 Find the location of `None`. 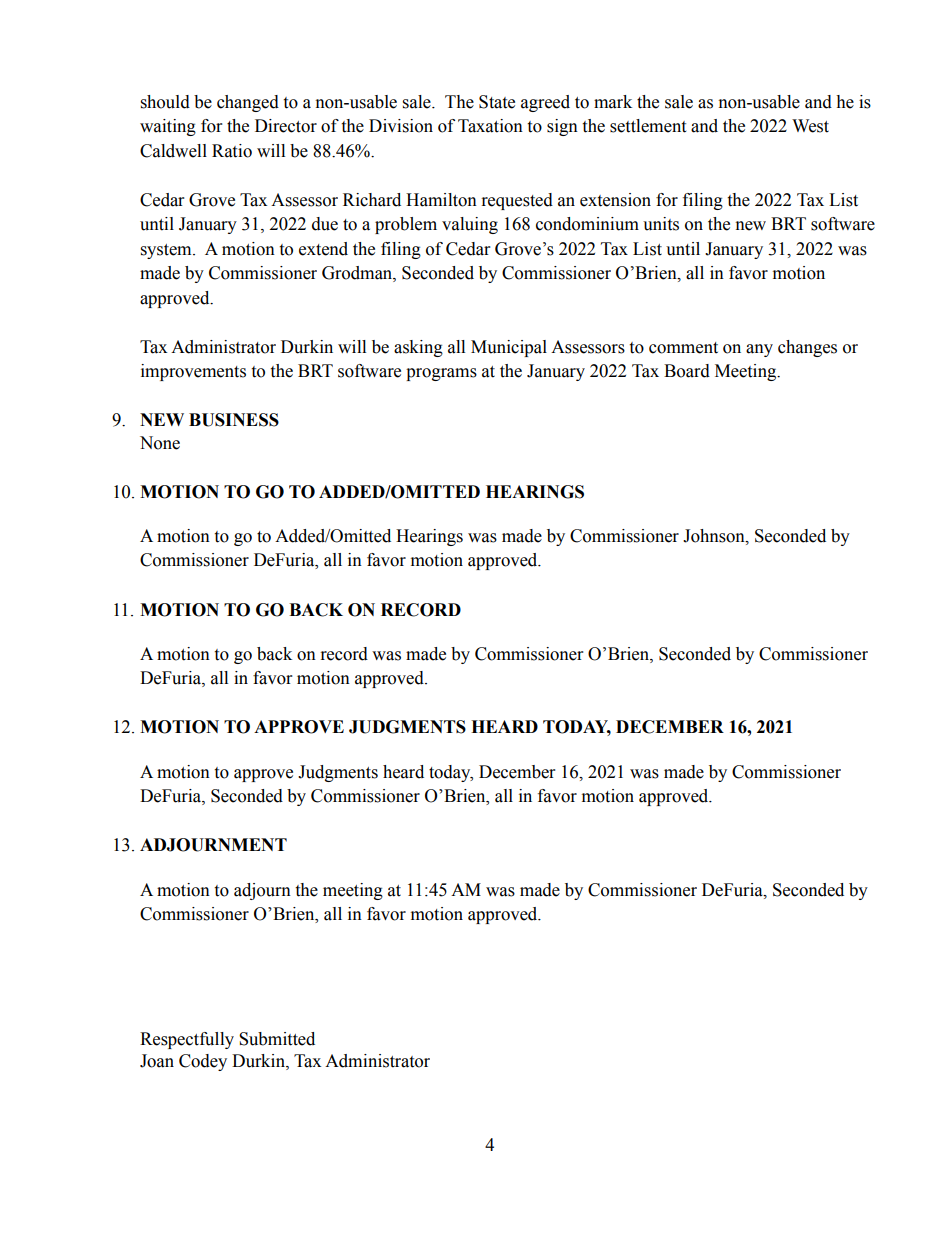

None is located at coordinates (160, 443).
